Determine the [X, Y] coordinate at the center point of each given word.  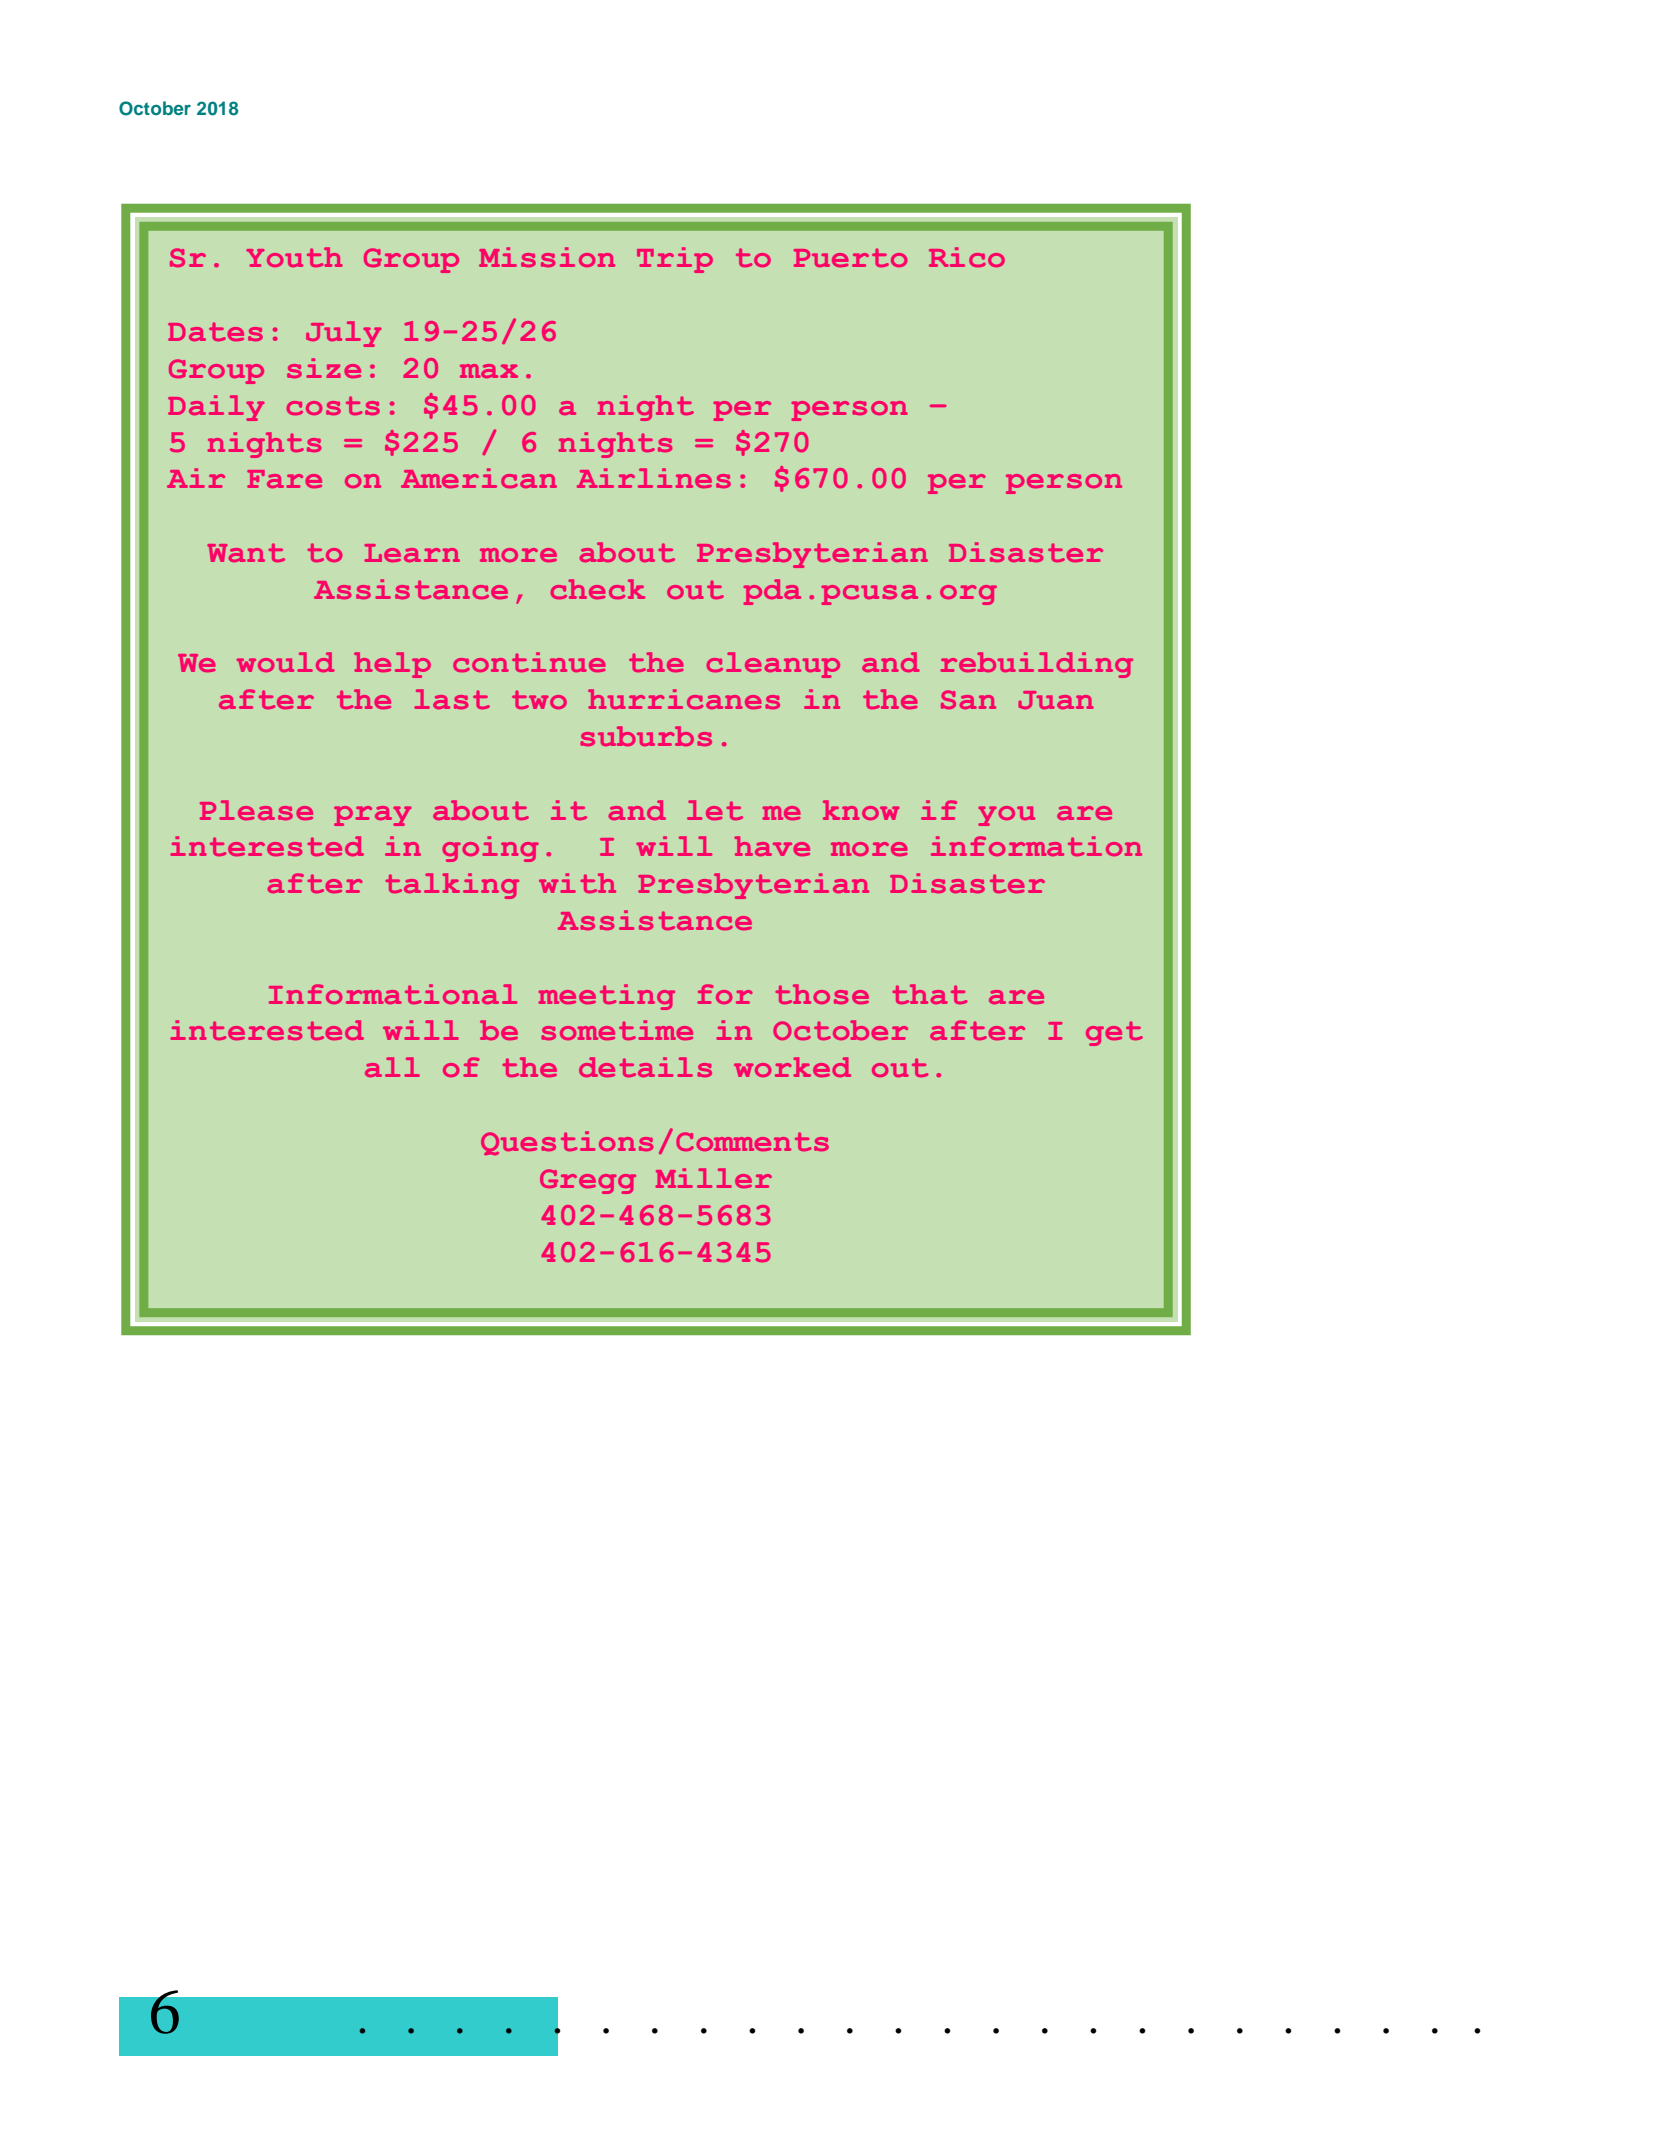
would [286, 662]
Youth [294, 257]
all [392, 1067]
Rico [967, 257]
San [968, 699]
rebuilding [1036, 665]
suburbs [646, 736]
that [929, 994]
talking [452, 886]
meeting [607, 997]
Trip [675, 260]
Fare [284, 479]
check [598, 589]
